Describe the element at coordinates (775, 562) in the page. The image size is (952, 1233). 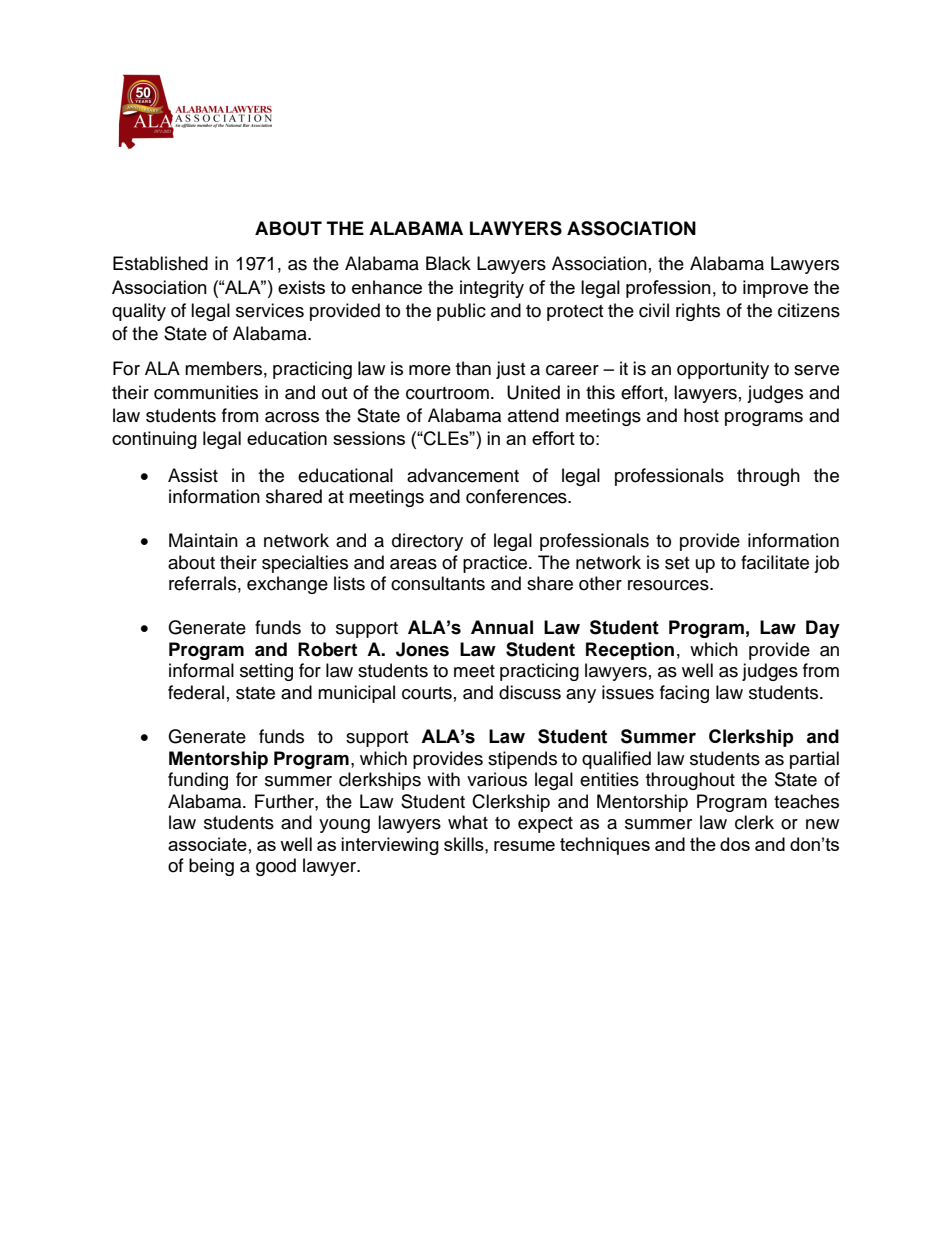
I see `facilitate` at that location.
